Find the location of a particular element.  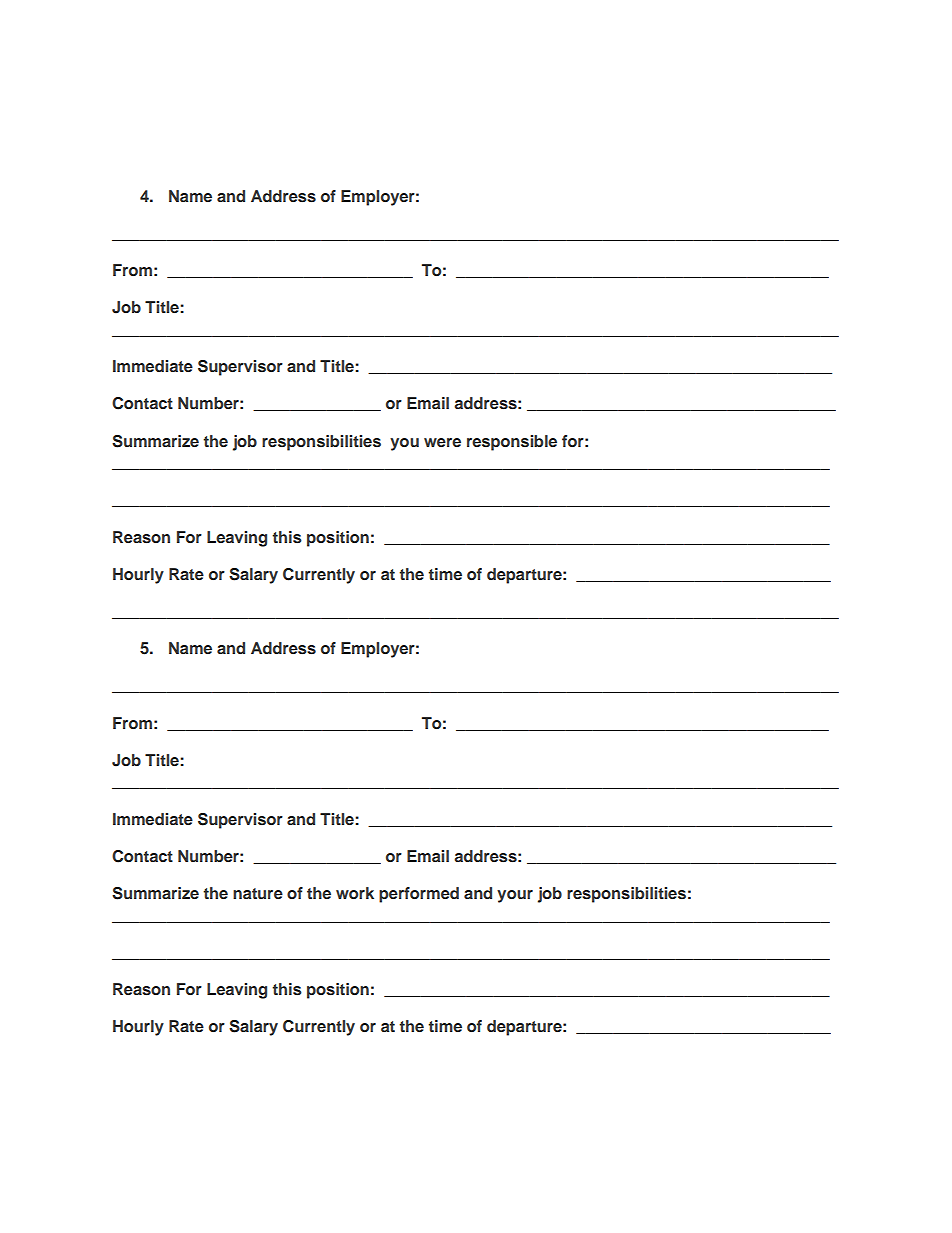

were is located at coordinates (442, 442).
